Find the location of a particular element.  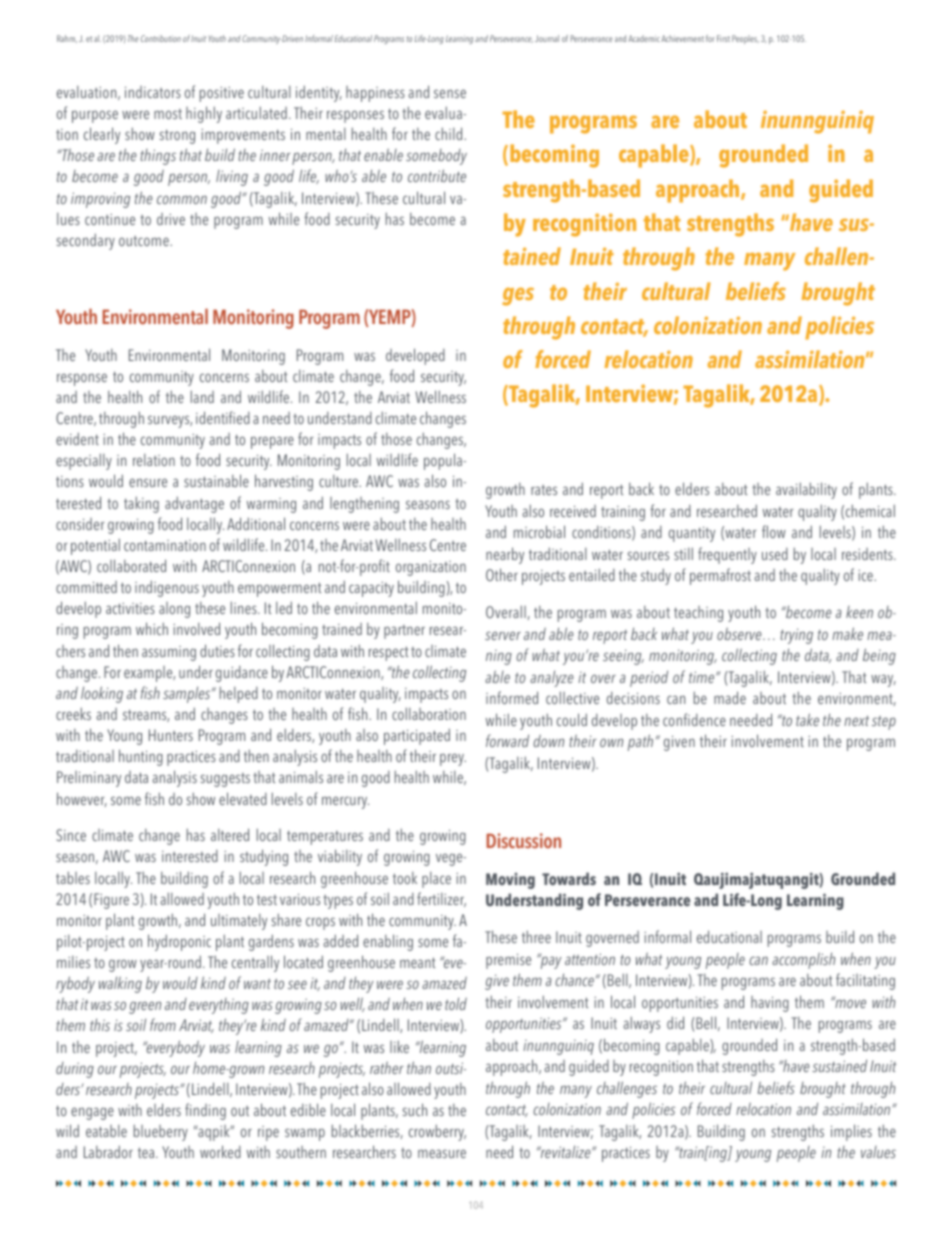

indicators is located at coordinates (153, 92).
